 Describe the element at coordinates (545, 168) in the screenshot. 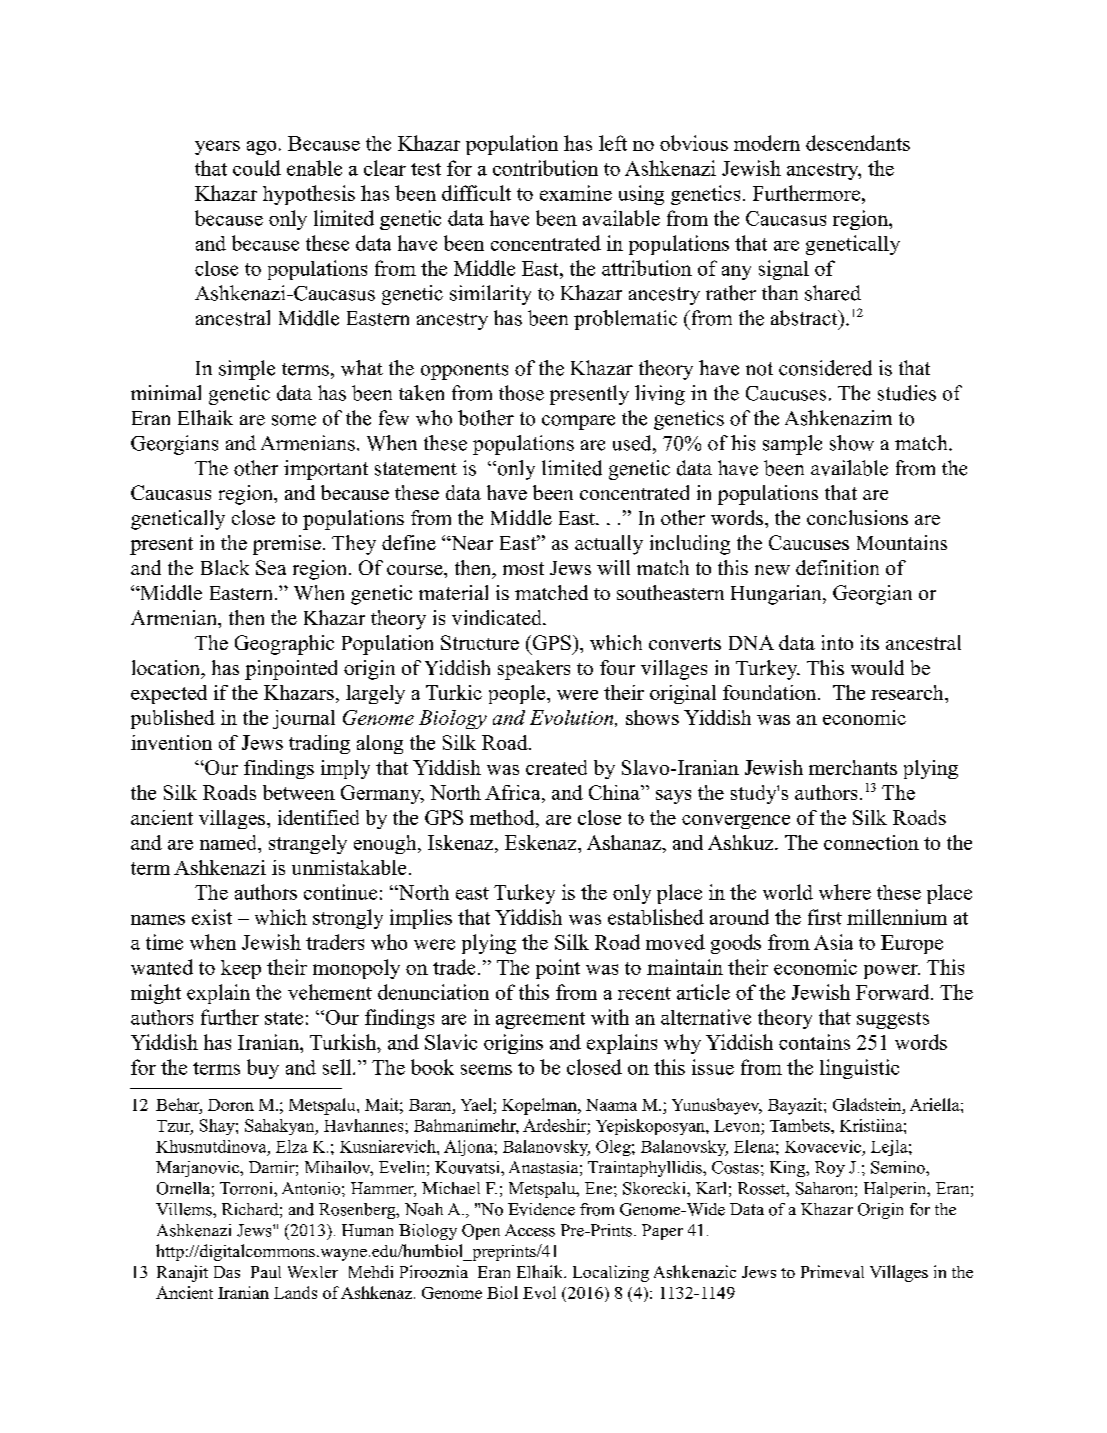

I see `contribution` at that location.
